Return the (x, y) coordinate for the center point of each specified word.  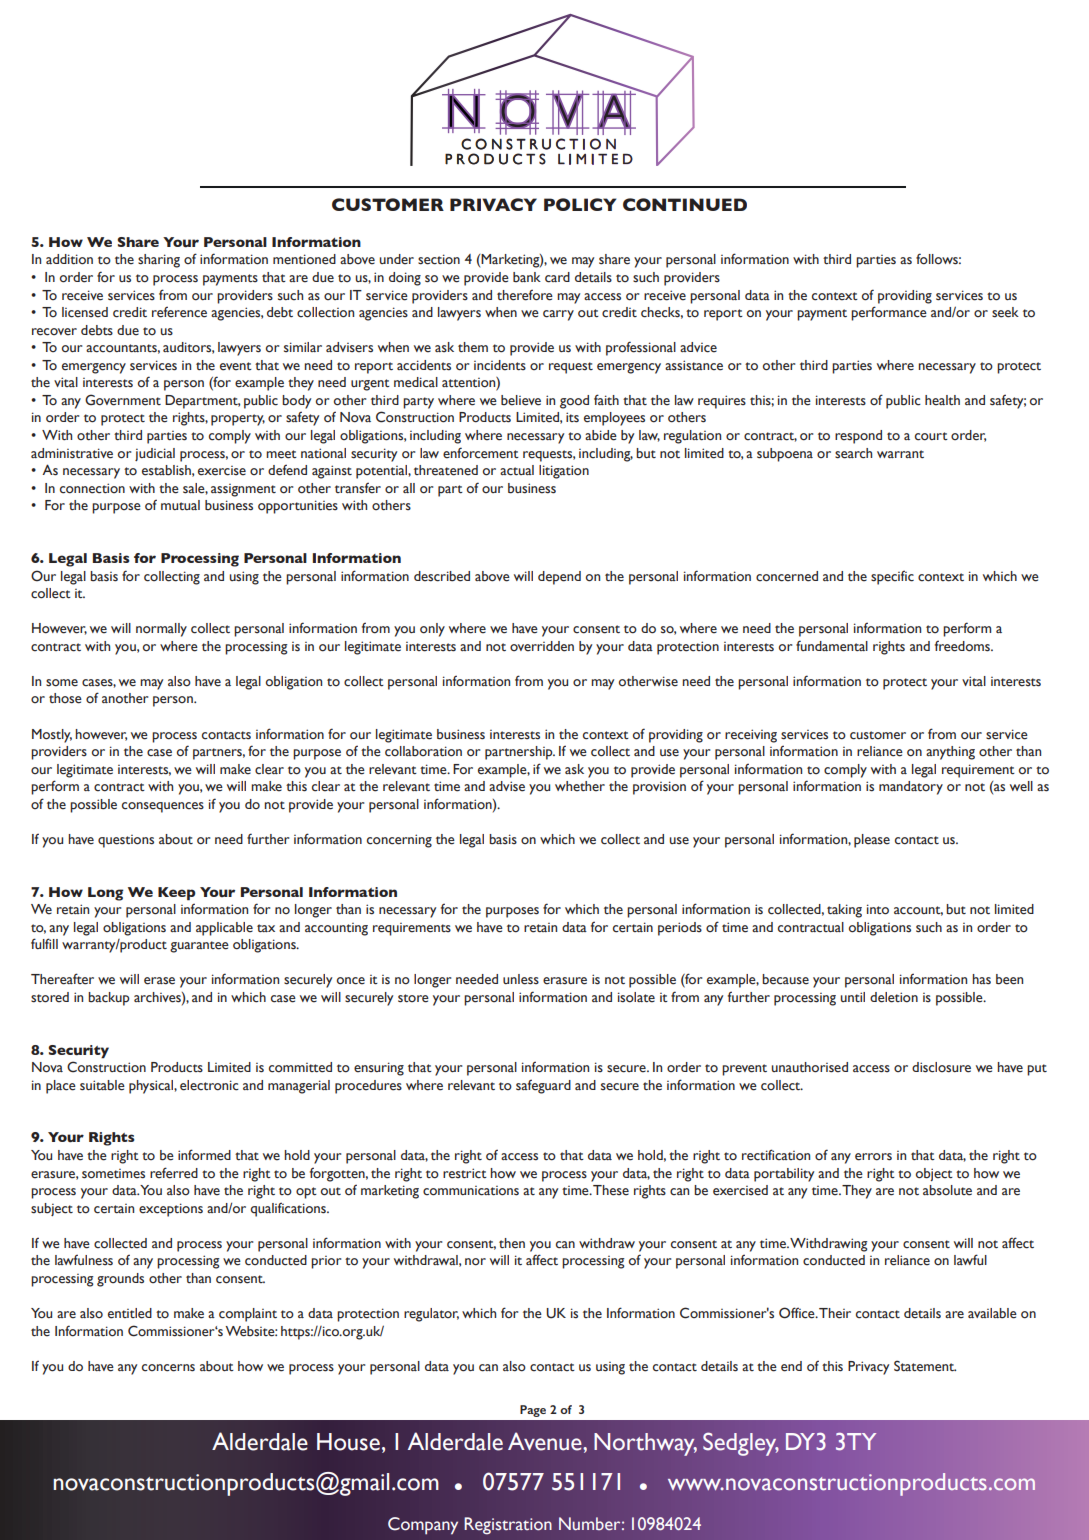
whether (580, 786)
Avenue (546, 1441)
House (348, 1442)
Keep (177, 894)
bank (527, 277)
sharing (159, 261)
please (872, 841)
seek (1005, 312)
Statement (925, 1366)
